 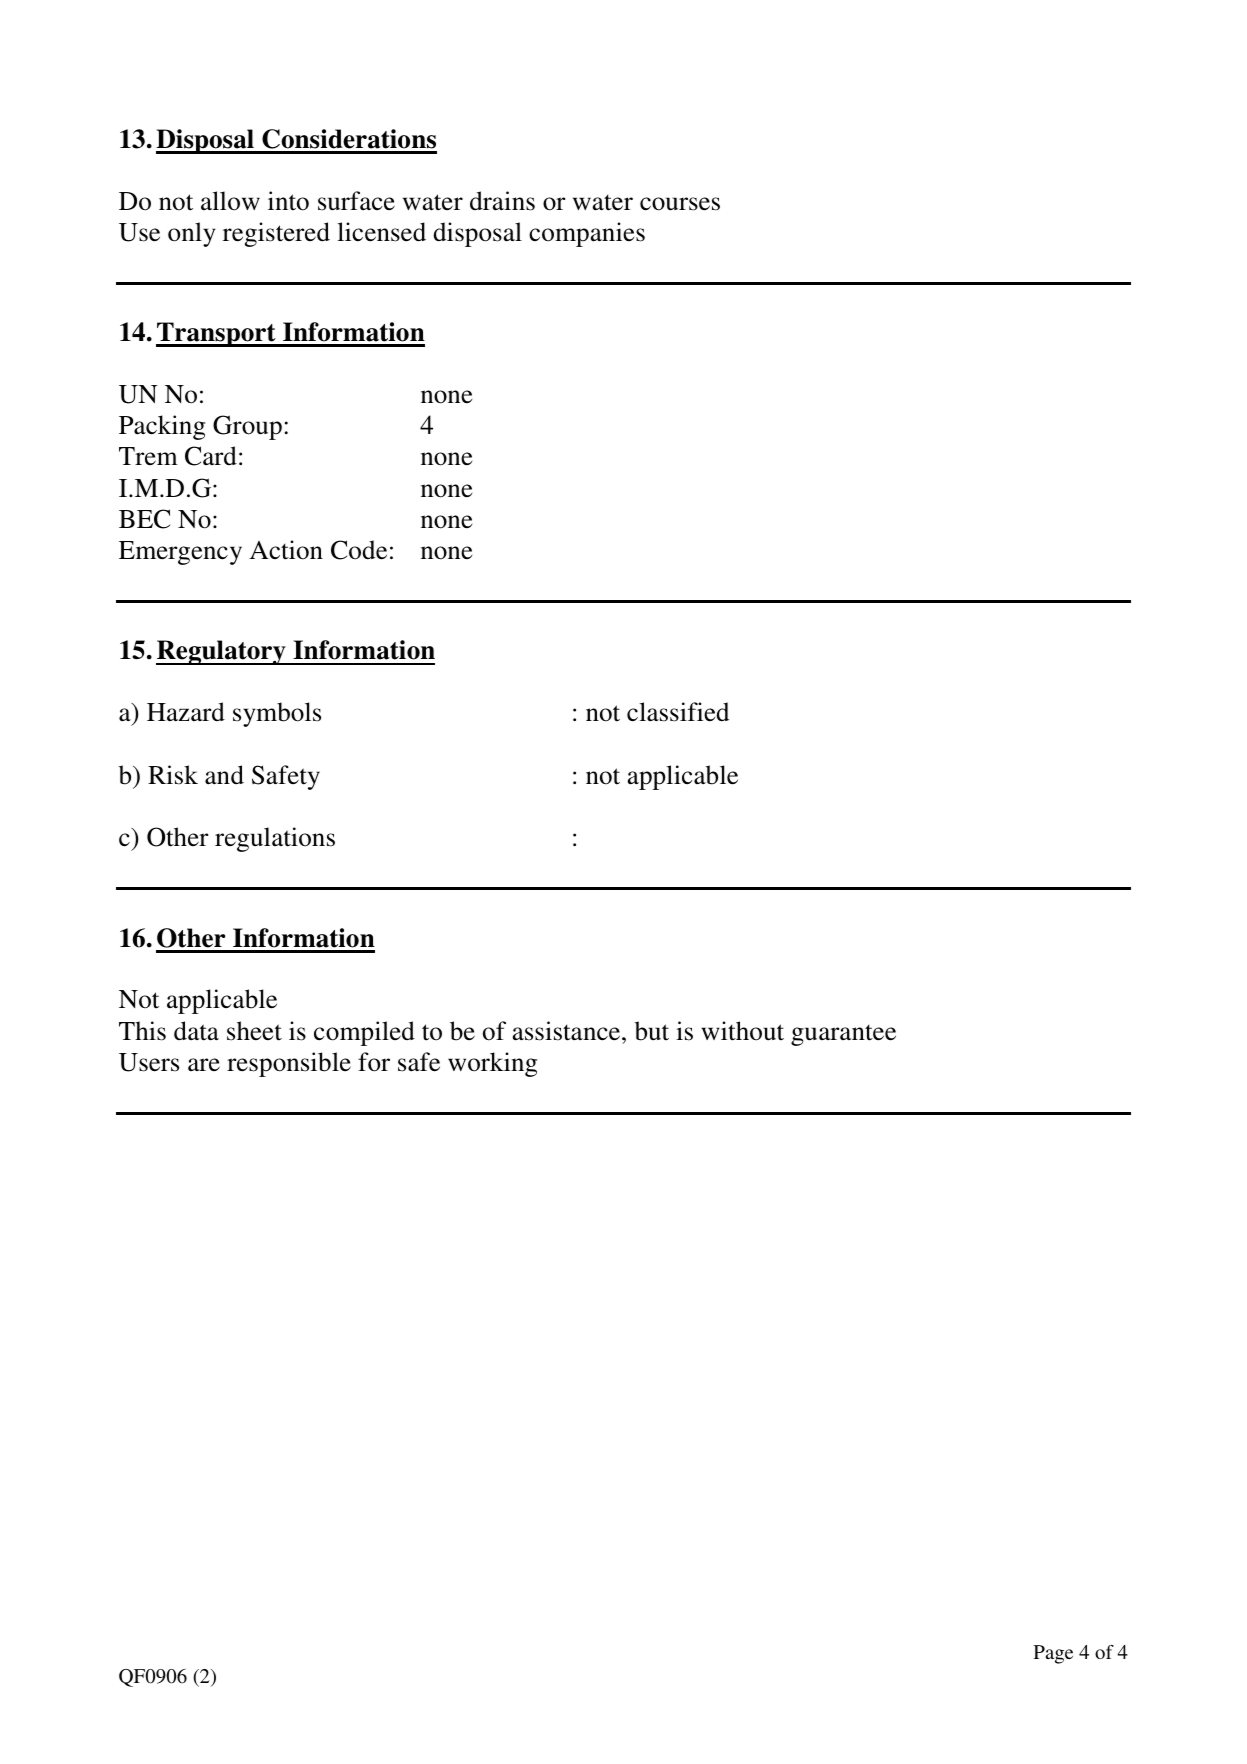 I want to click on courses, so click(x=680, y=204).
